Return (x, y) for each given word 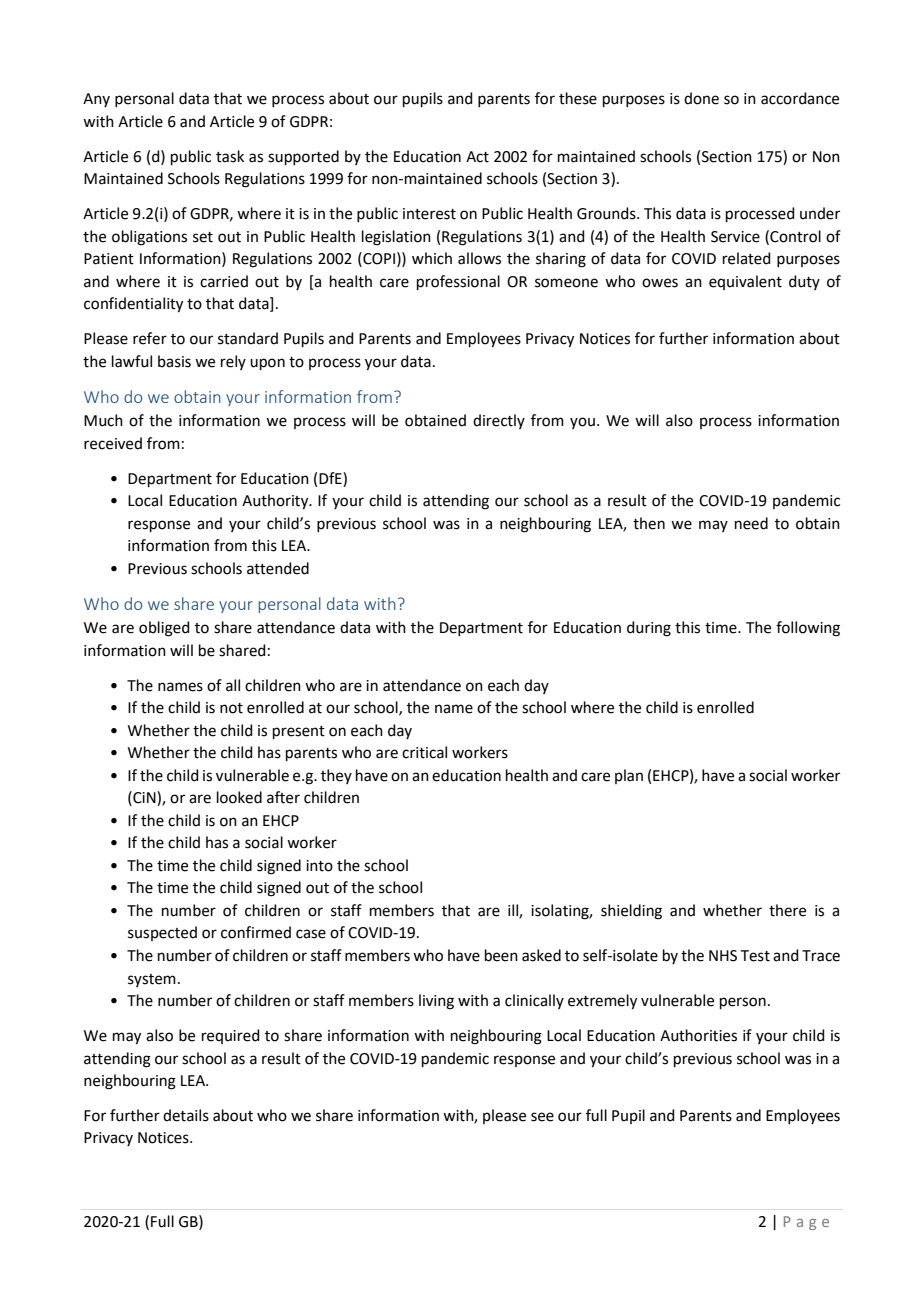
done (701, 98)
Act (477, 157)
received (113, 443)
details (186, 1115)
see (542, 1117)
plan (629, 776)
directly (499, 421)
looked (239, 797)
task (230, 156)
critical (424, 752)
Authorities (698, 1035)
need (751, 523)
